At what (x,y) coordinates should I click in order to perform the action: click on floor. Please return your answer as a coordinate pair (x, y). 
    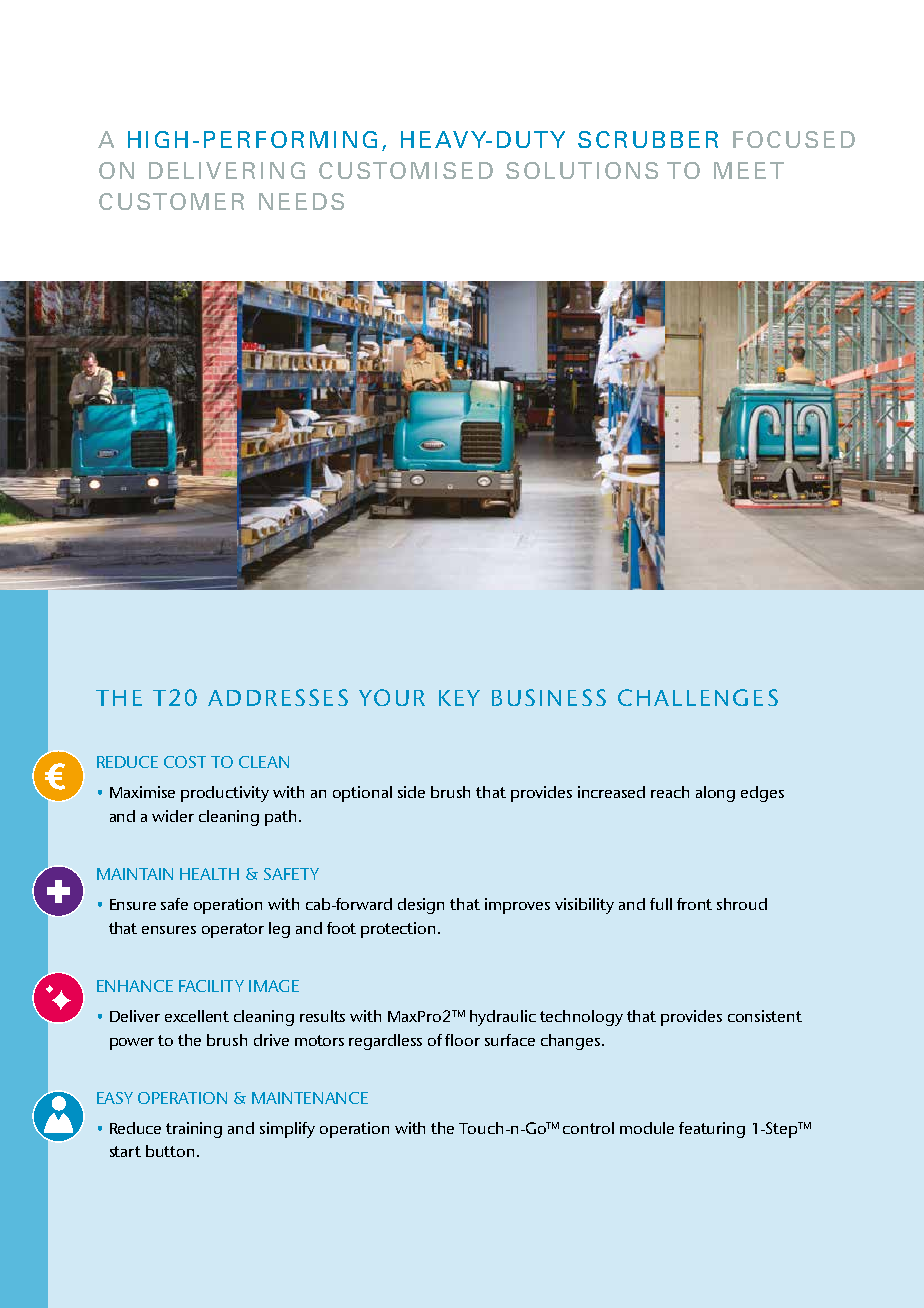
    Looking at the image, I should click on (462, 1040).
